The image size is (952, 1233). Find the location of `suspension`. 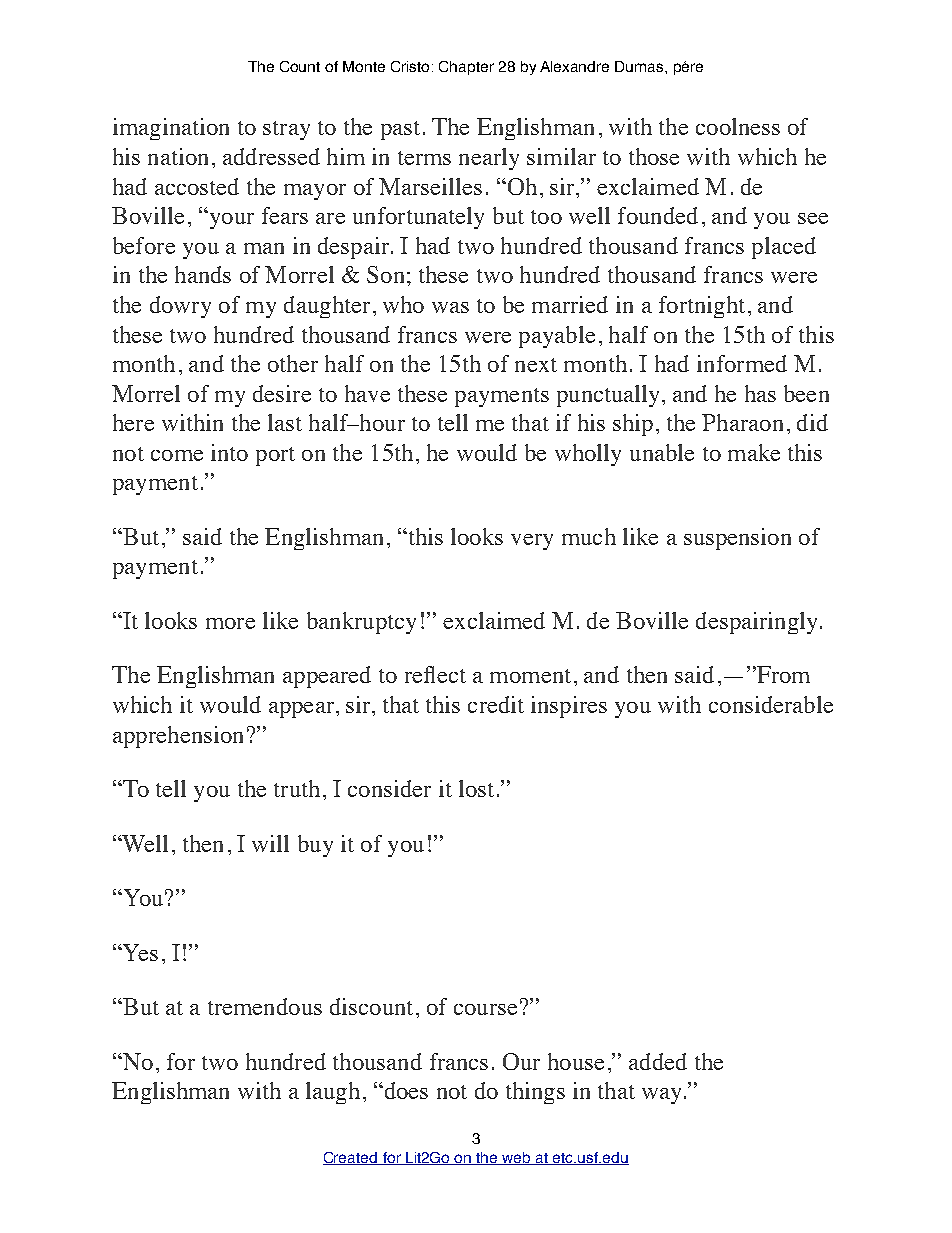

suspension is located at coordinates (737, 539).
